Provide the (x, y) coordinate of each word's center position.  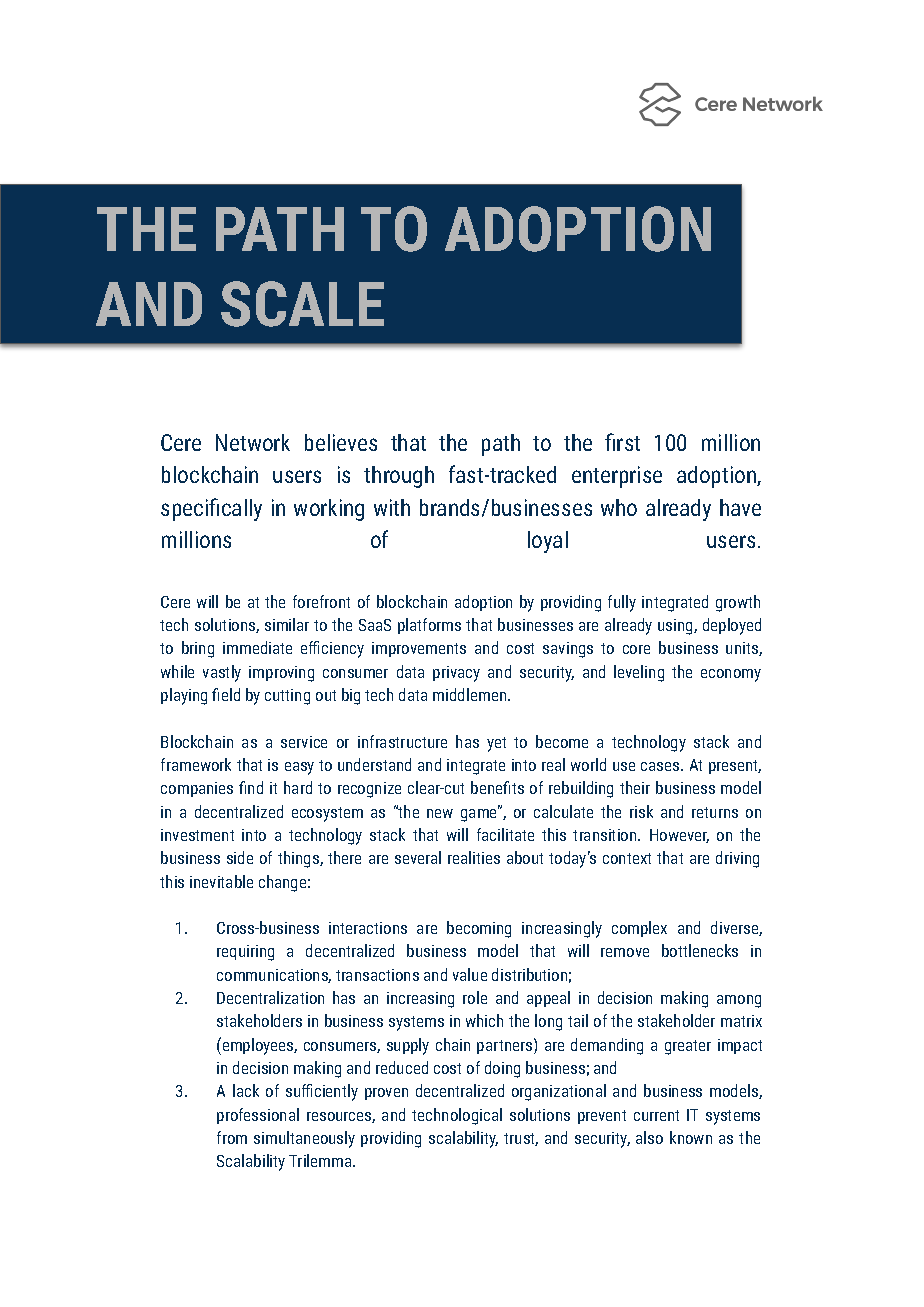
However (679, 836)
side (240, 857)
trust (521, 1139)
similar (287, 624)
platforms (429, 626)
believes (341, 442)
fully (622, 603)
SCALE (302, 304)
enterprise (617, 477)
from (232, 1137)
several (418, 857)
